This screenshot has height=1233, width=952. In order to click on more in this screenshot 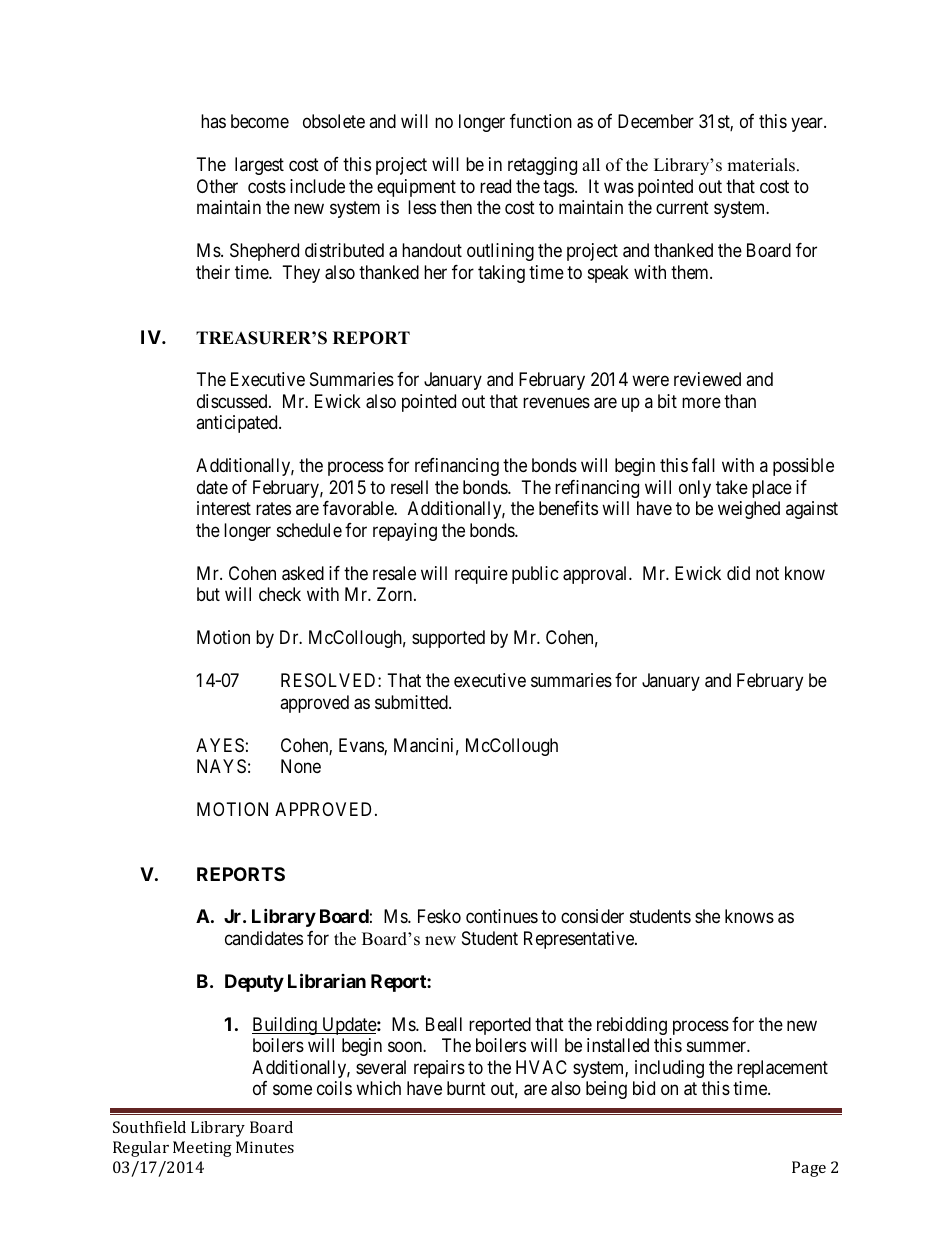, I will do `click(701, 402)`.
